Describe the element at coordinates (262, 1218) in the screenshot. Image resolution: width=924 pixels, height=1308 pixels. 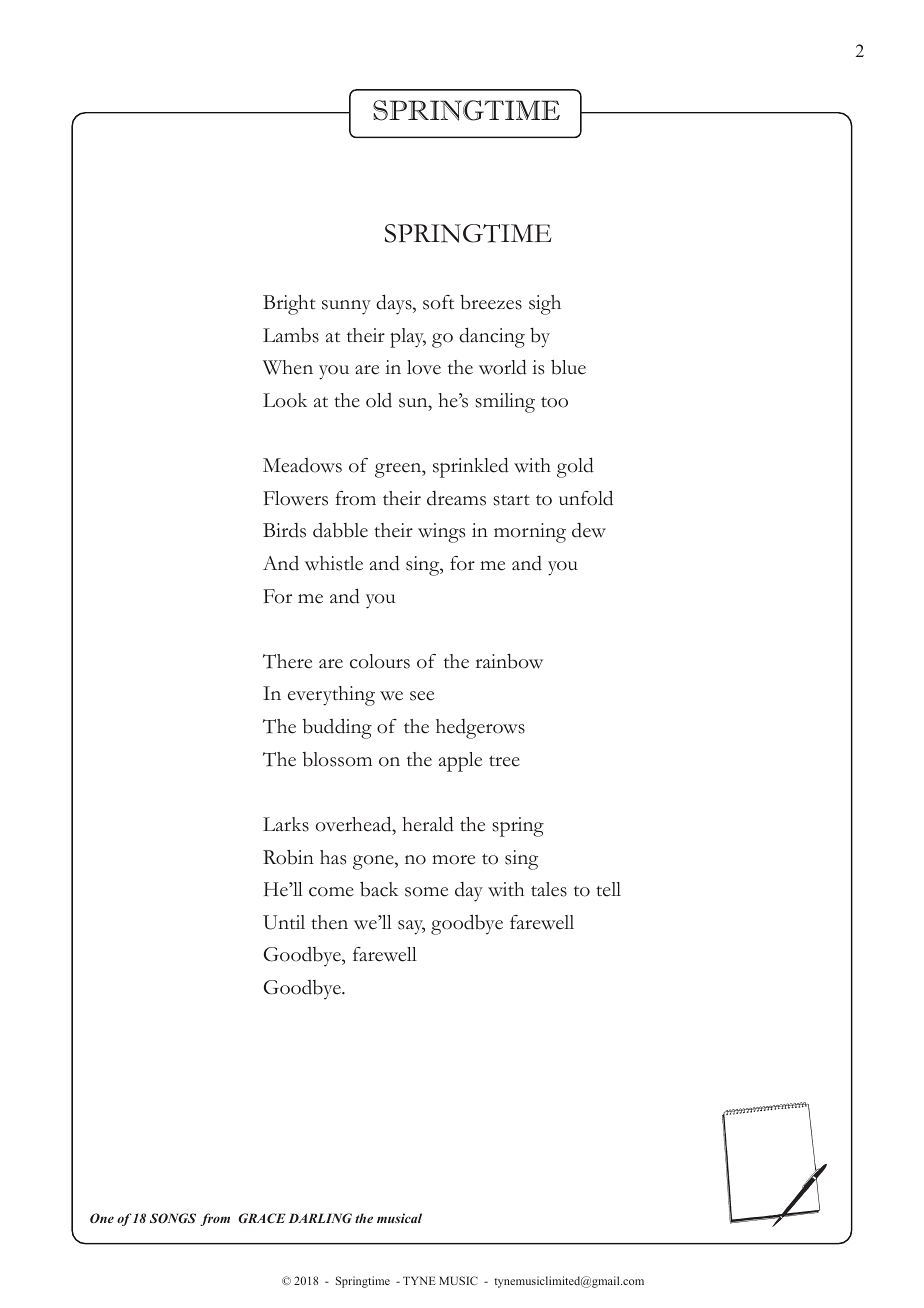
I see `GRACE` at that location.
